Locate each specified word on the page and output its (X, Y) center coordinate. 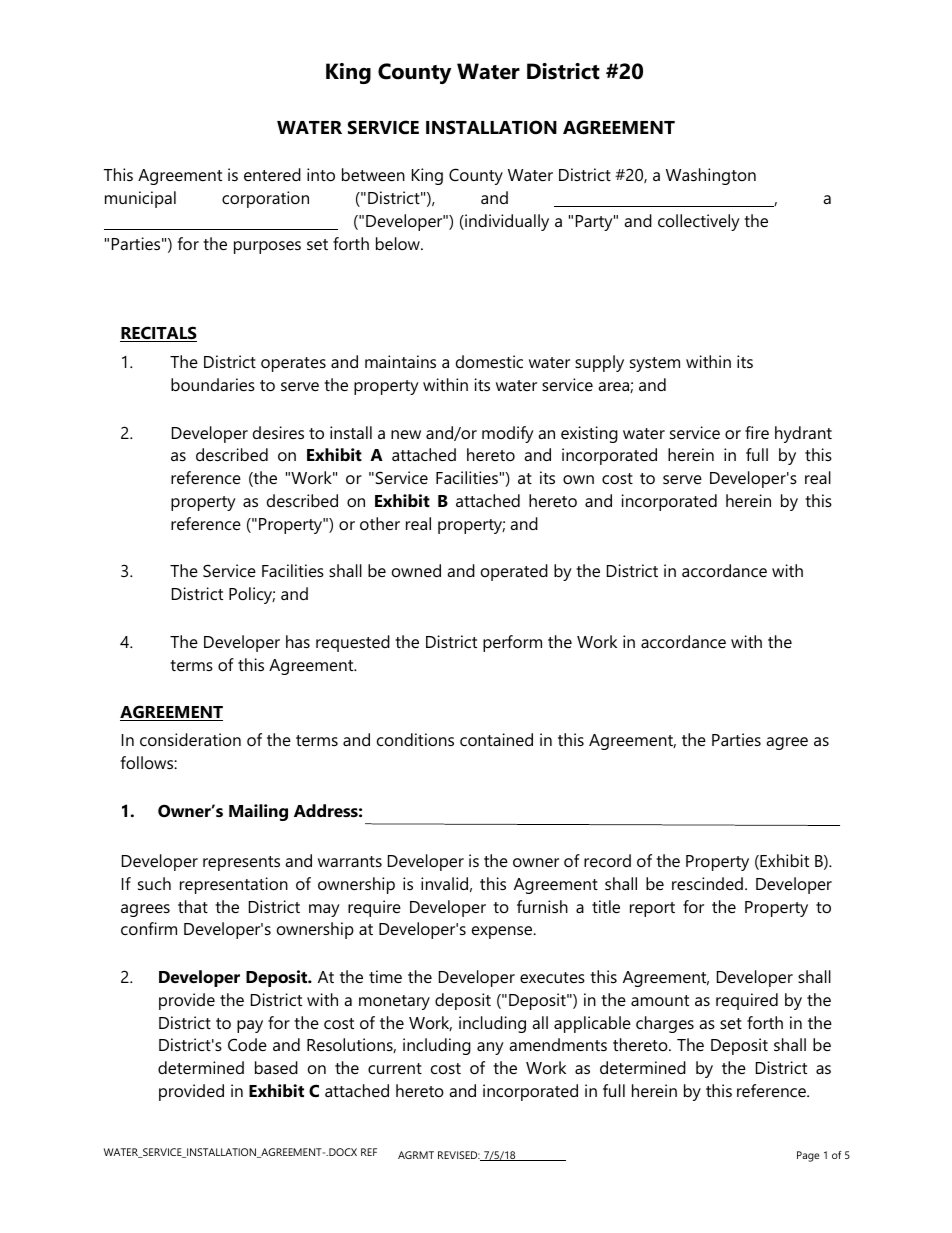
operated (514, 572)
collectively (699, 222)
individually (506, 222)
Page (808, 1156)
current (395, 1068)
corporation (265, 199)
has (298, 641)
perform (512, 643)
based (276, 1067)
